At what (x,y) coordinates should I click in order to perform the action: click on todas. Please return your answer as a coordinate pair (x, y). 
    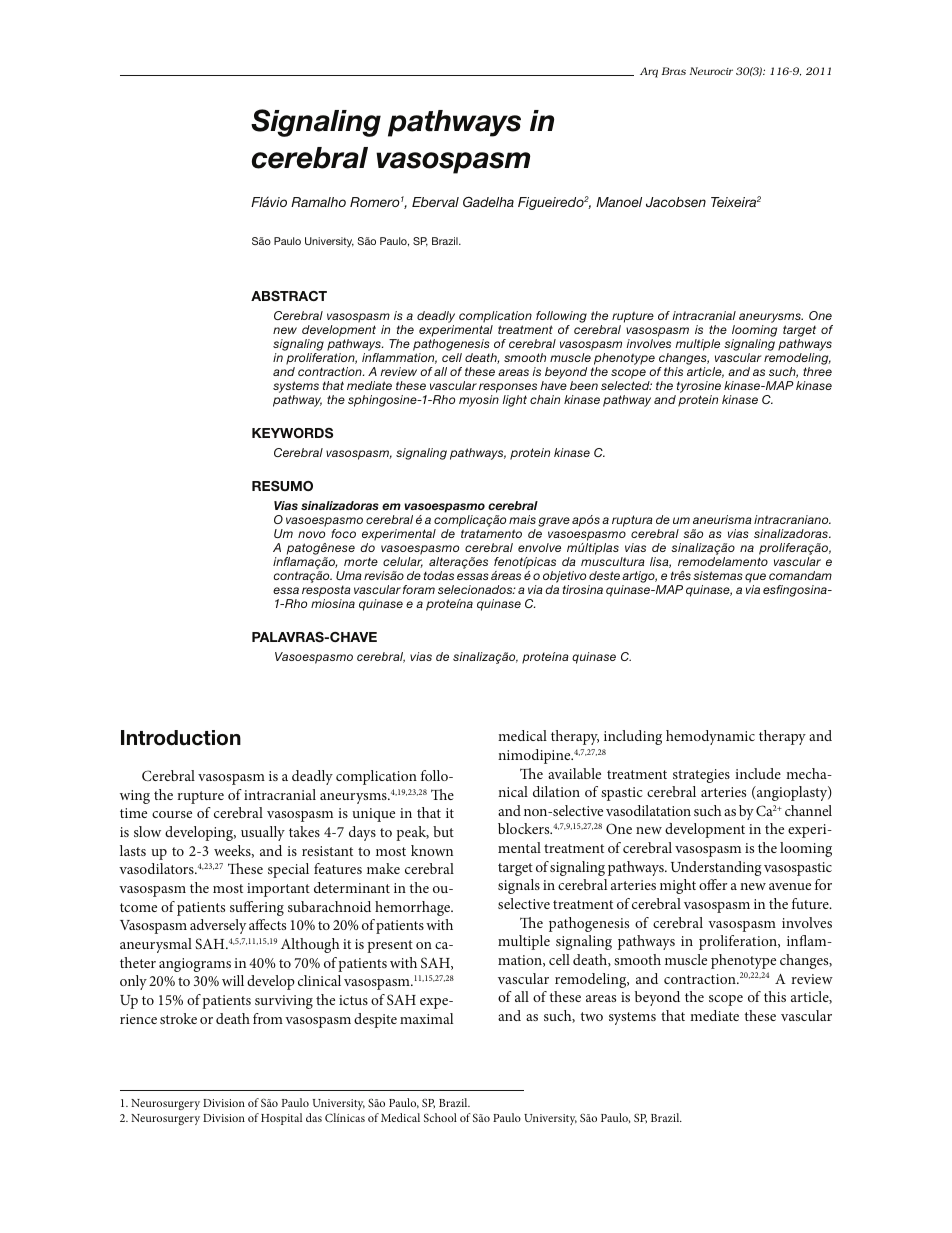
    Looking at the image, I should click on (439, 575).
